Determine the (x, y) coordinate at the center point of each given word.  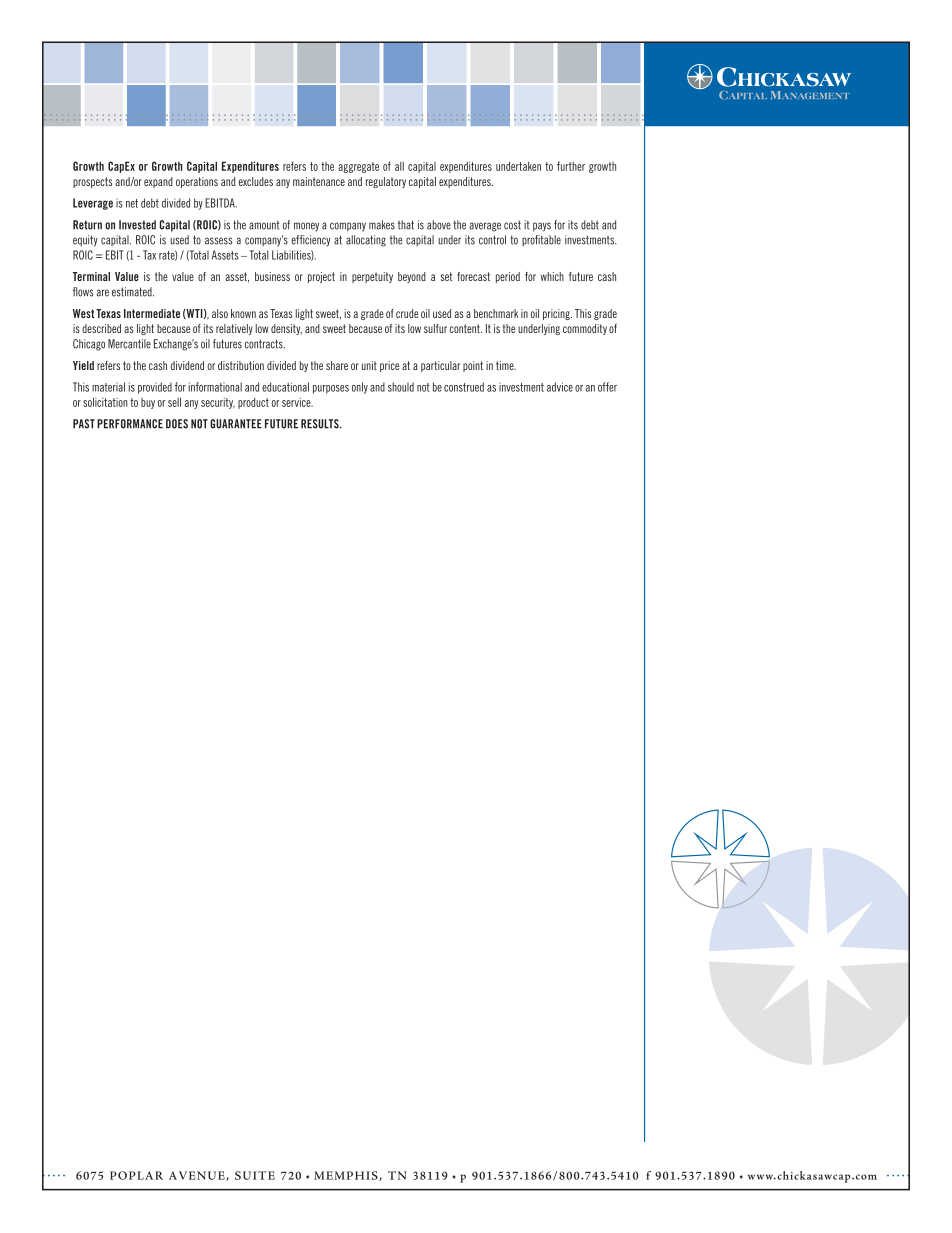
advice (560, 387)
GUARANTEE (236, 424)
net (132, 203)
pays (542, 227)
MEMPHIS (347, 1176)
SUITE (255, 1175)
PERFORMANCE (130, 424)
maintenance (319, 181)
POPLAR (136, 1175)
